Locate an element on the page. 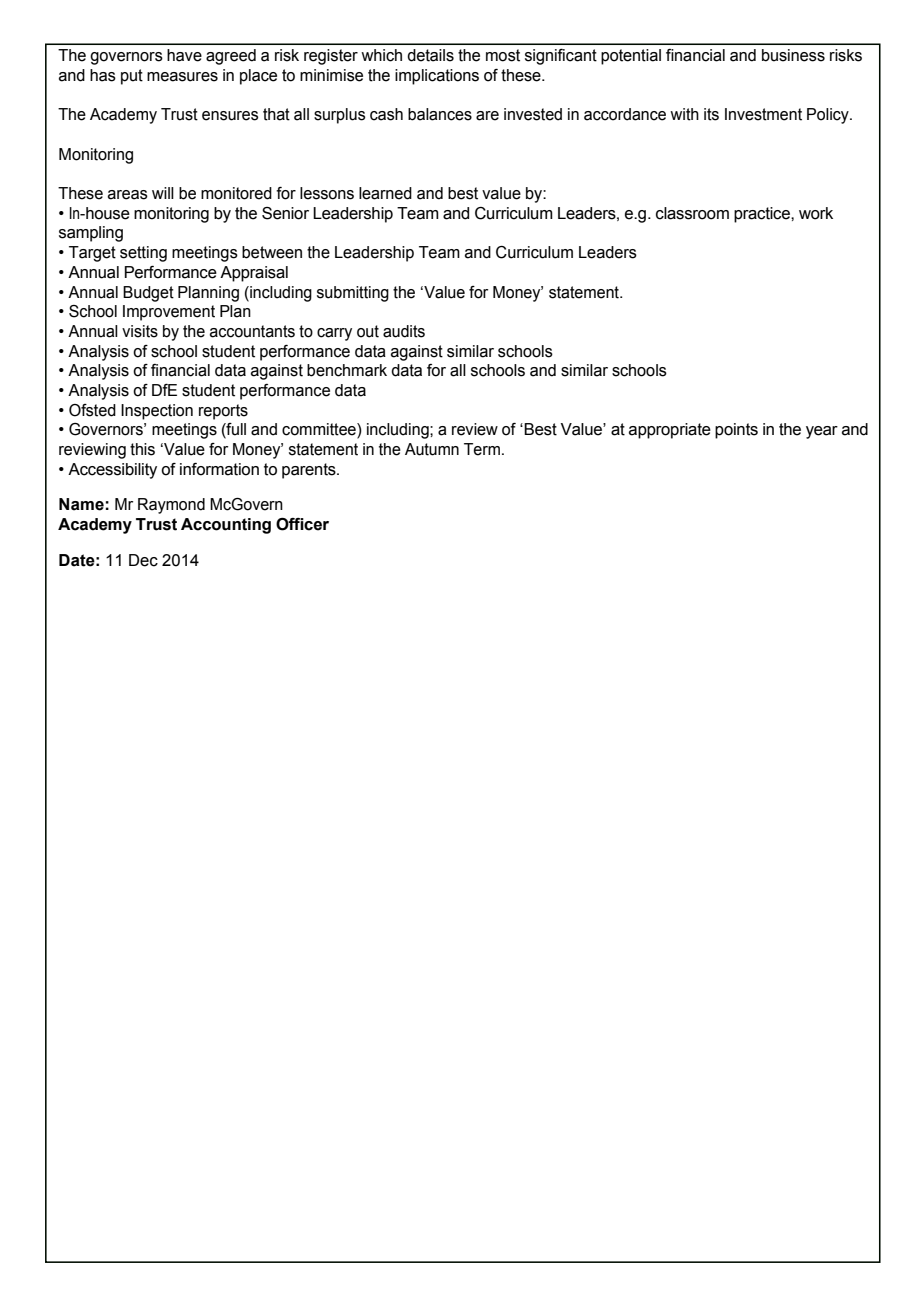 Image resolution: width=924 pixels, height=1308 pixels. business is located at coordinates (793, 55).
